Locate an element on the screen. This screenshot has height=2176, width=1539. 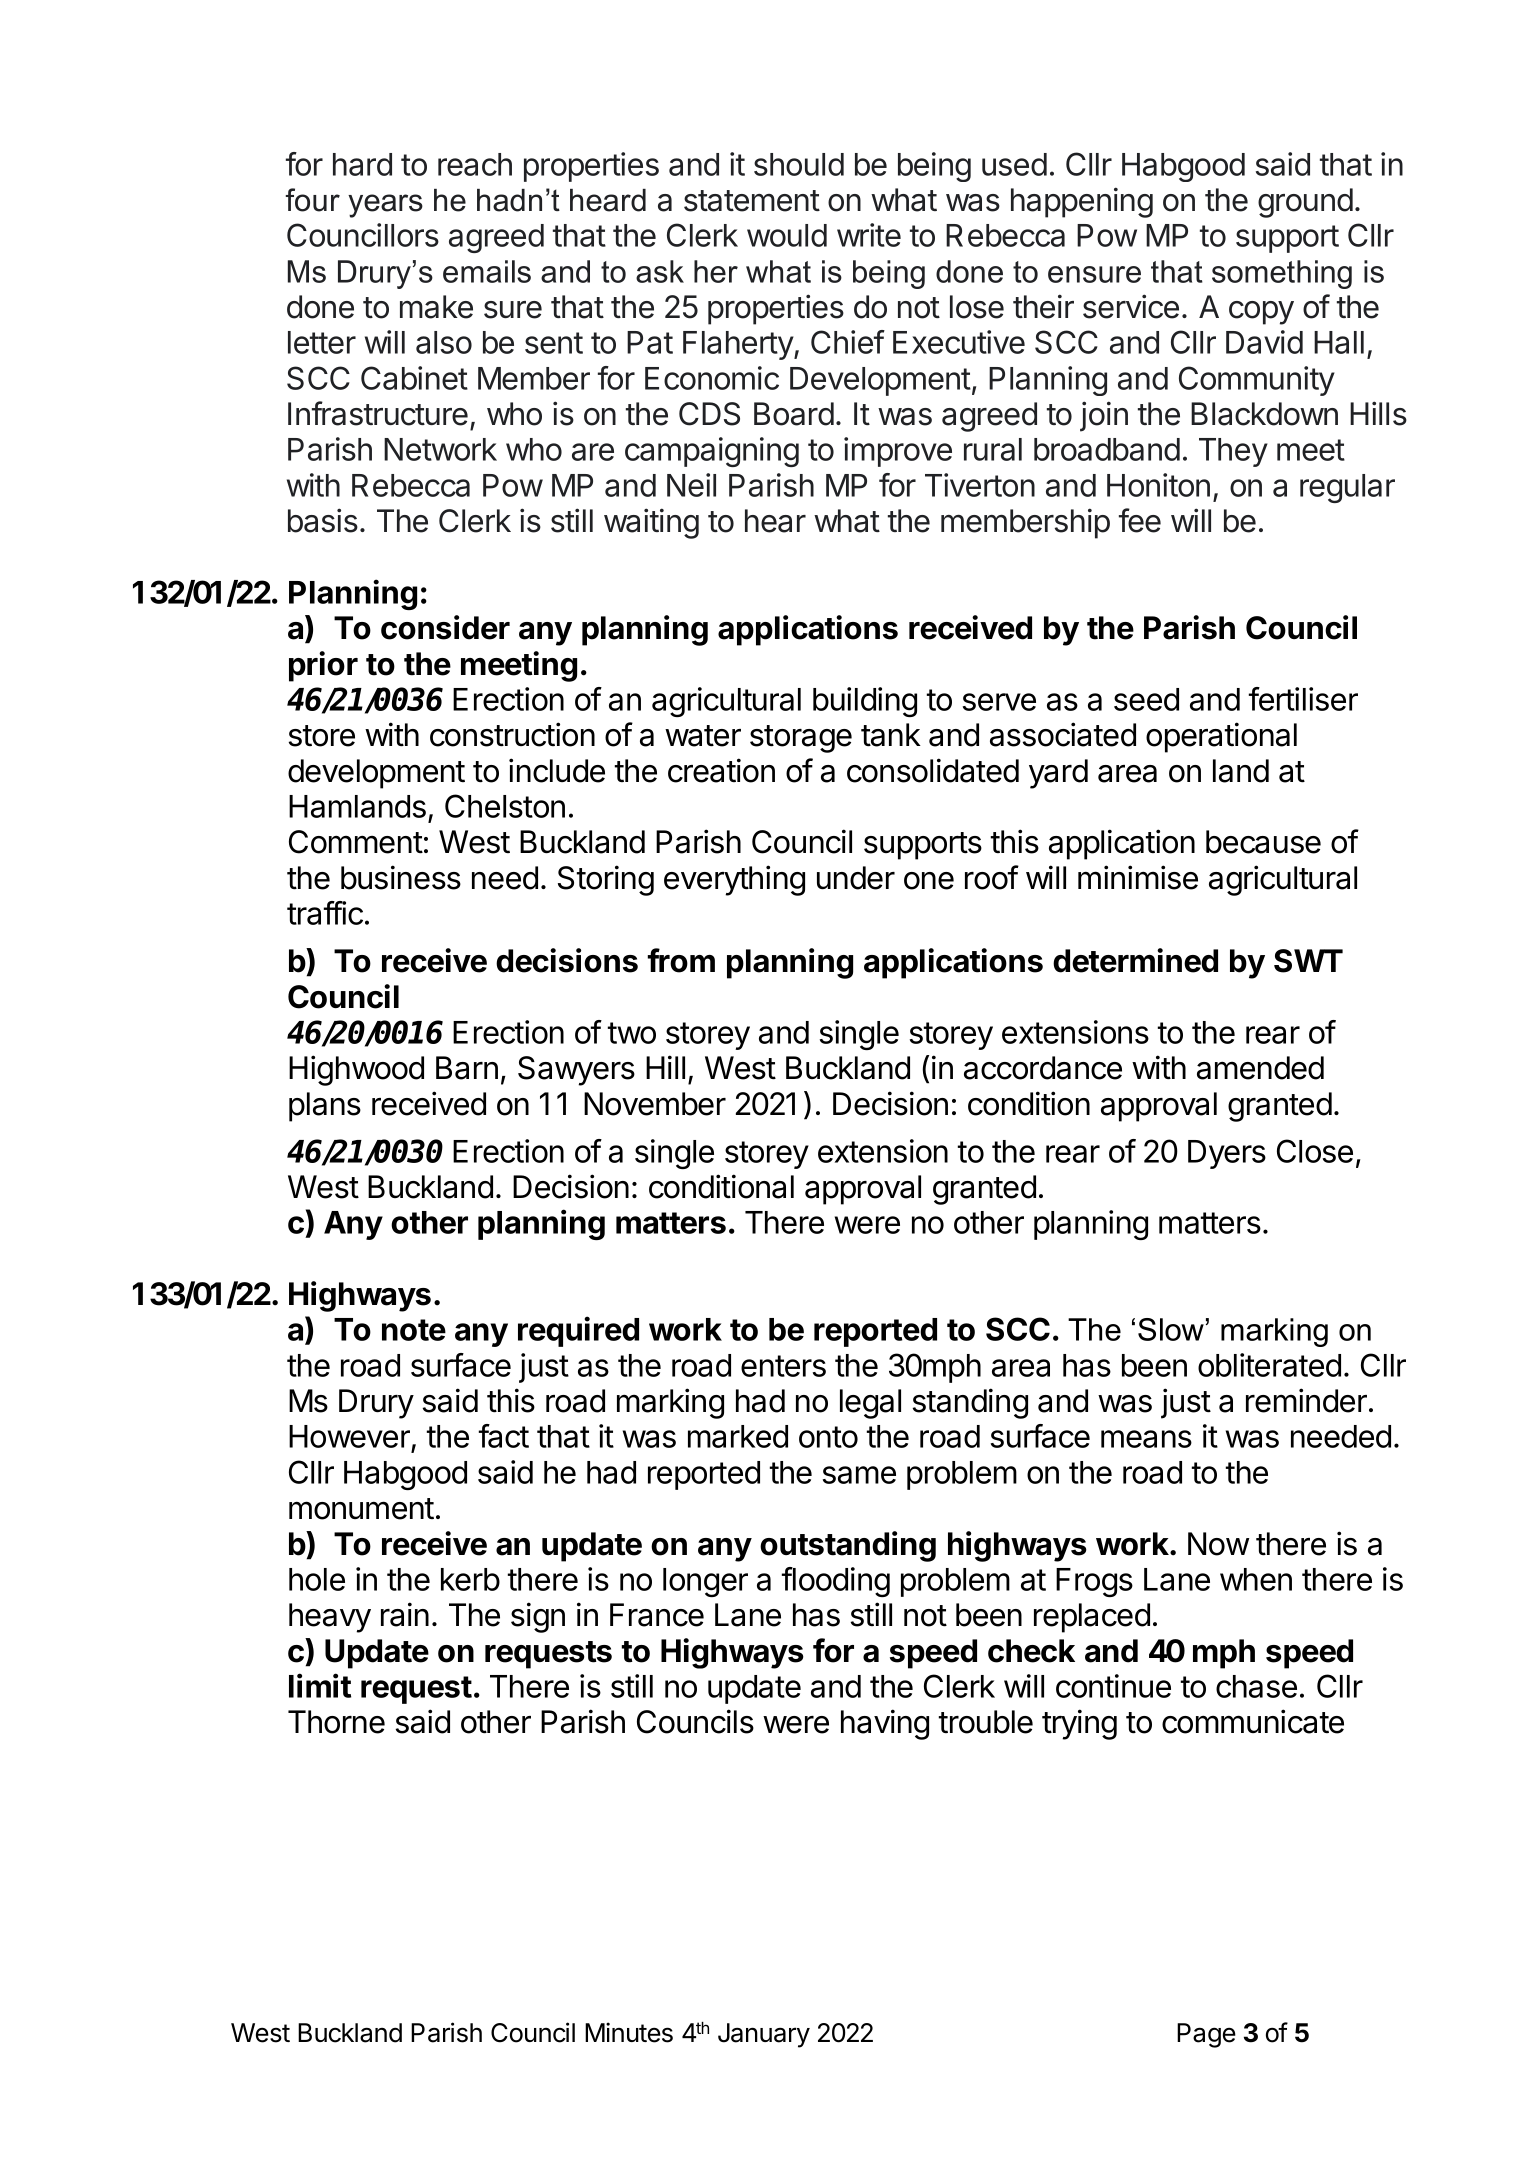
January is located at coordinates (764, 2035).
